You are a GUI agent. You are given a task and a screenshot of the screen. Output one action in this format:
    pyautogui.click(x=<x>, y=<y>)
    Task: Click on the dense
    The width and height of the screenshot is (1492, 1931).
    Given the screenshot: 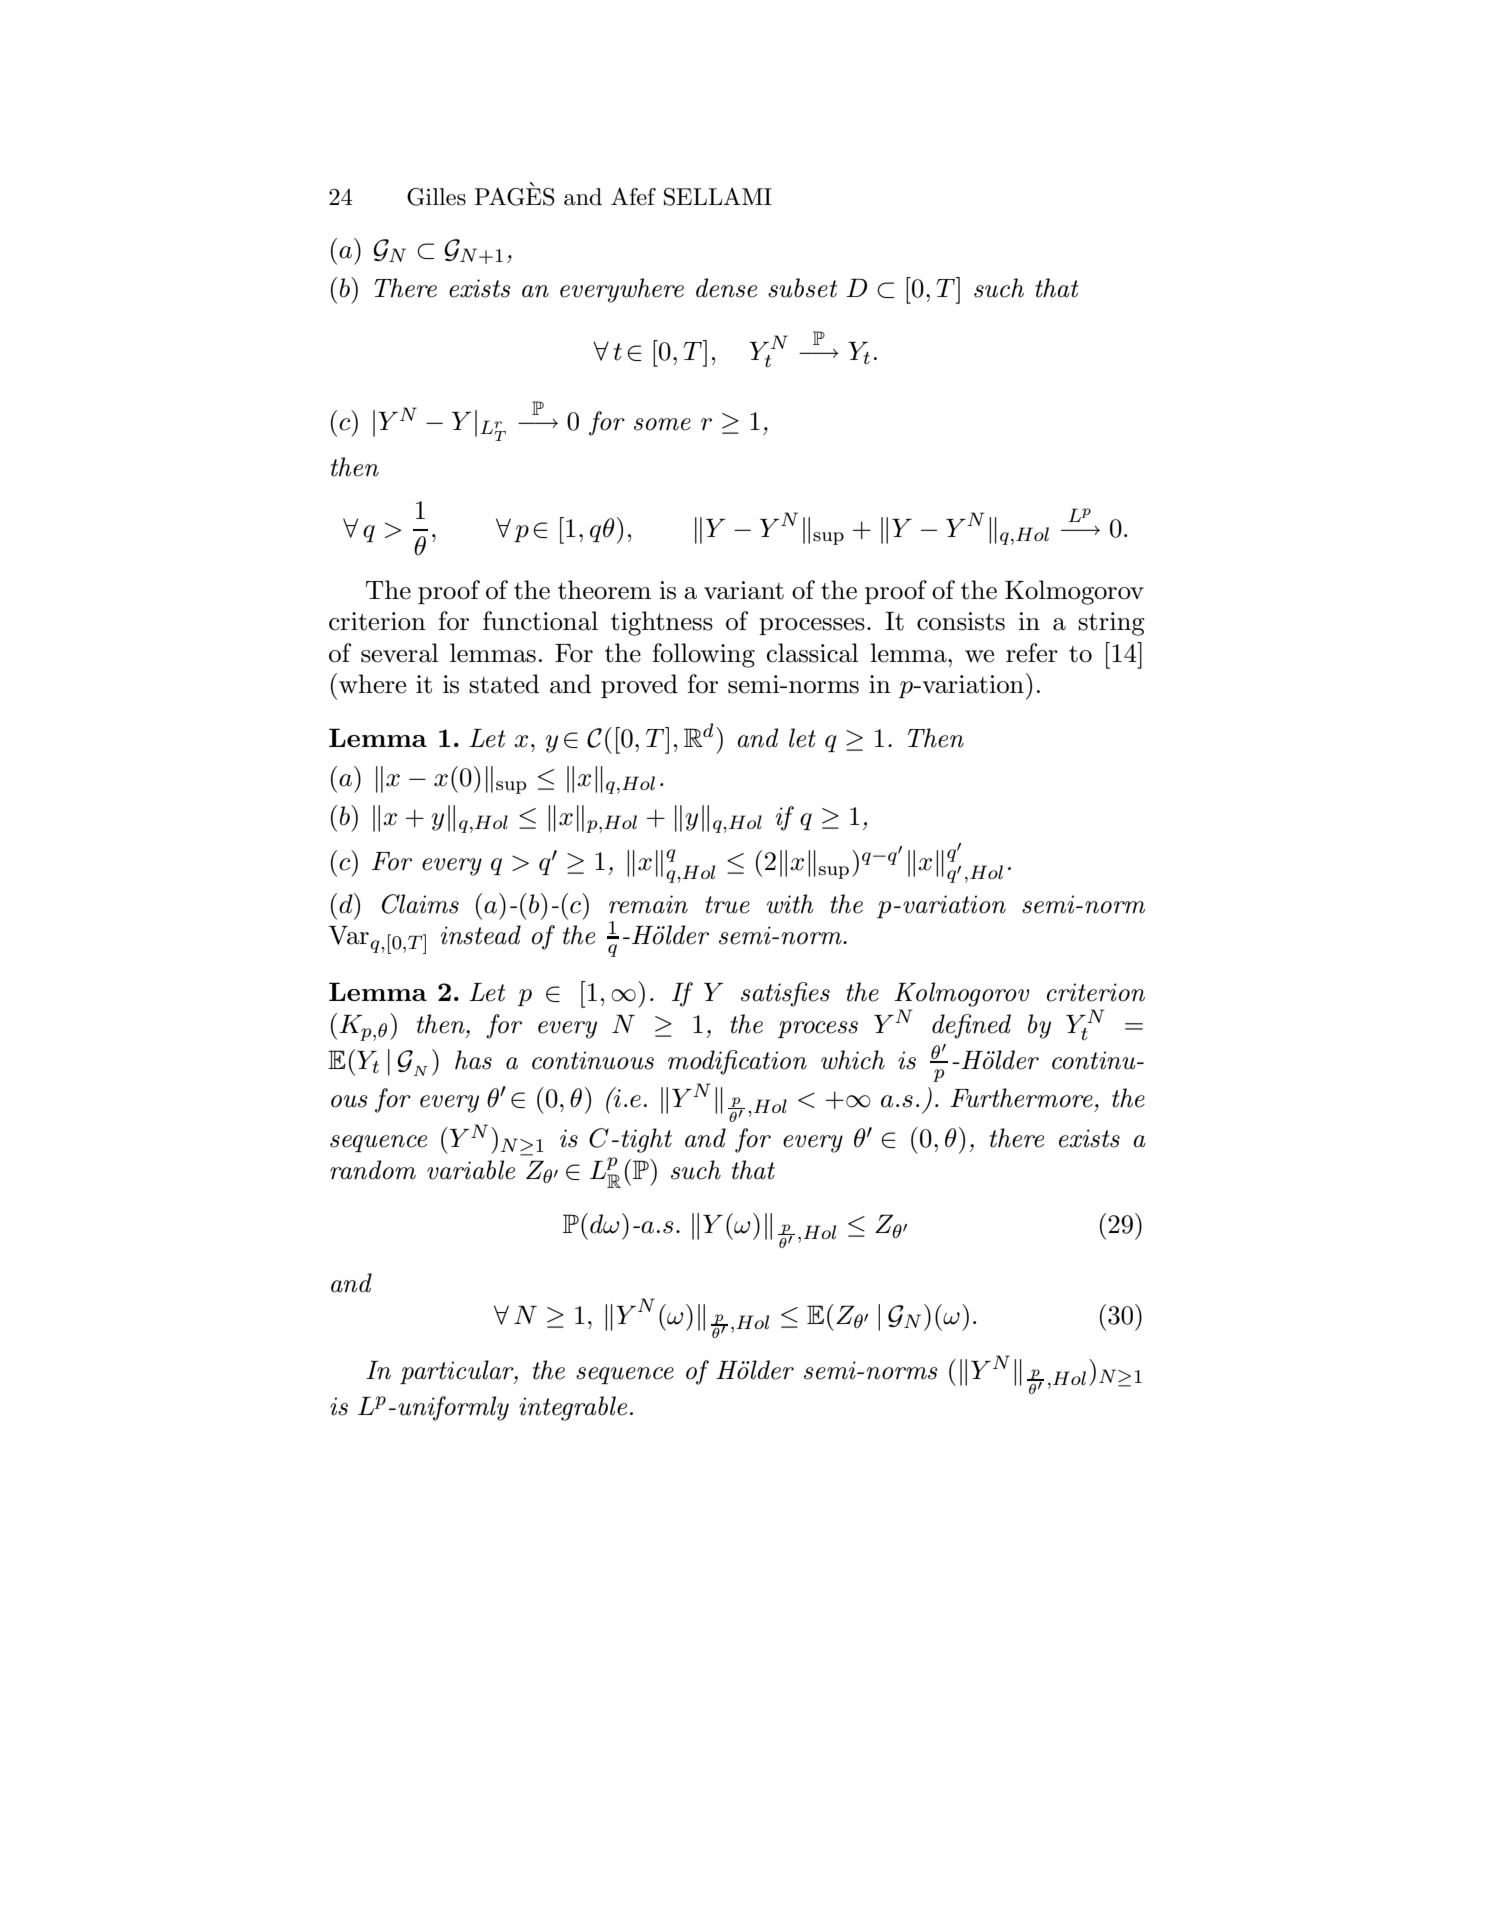 What is the action you would take?
    pyautogui.click(x=726, y=288)
